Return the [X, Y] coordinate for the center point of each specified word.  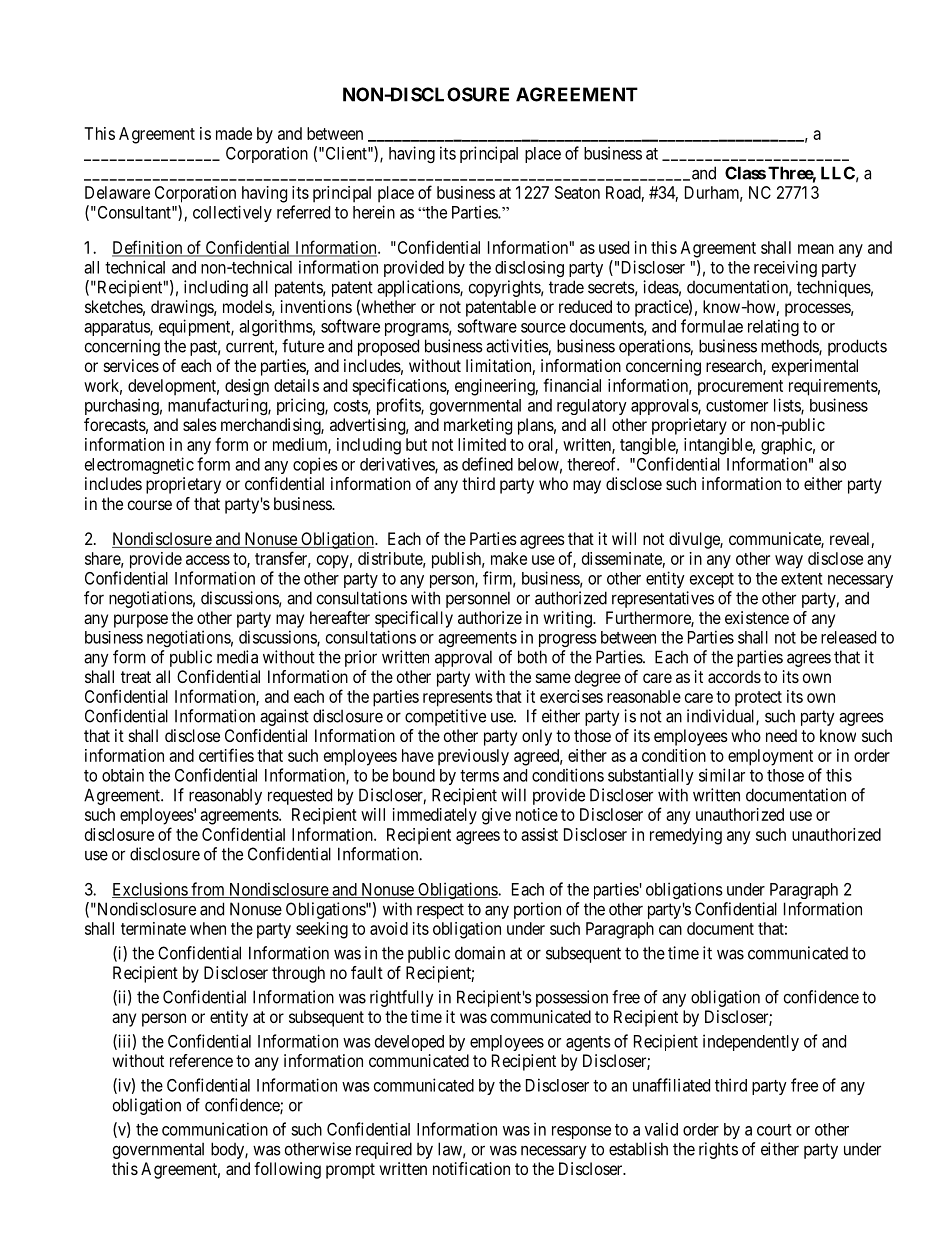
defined [487, 464]
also [832, 464]
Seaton [577, 192]
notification [471, 1168]
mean [816, 249]
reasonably [225, 796]
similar [722, 775]
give [496, 816]
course [150, 505]
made [234, 133]
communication [215, 1129]
